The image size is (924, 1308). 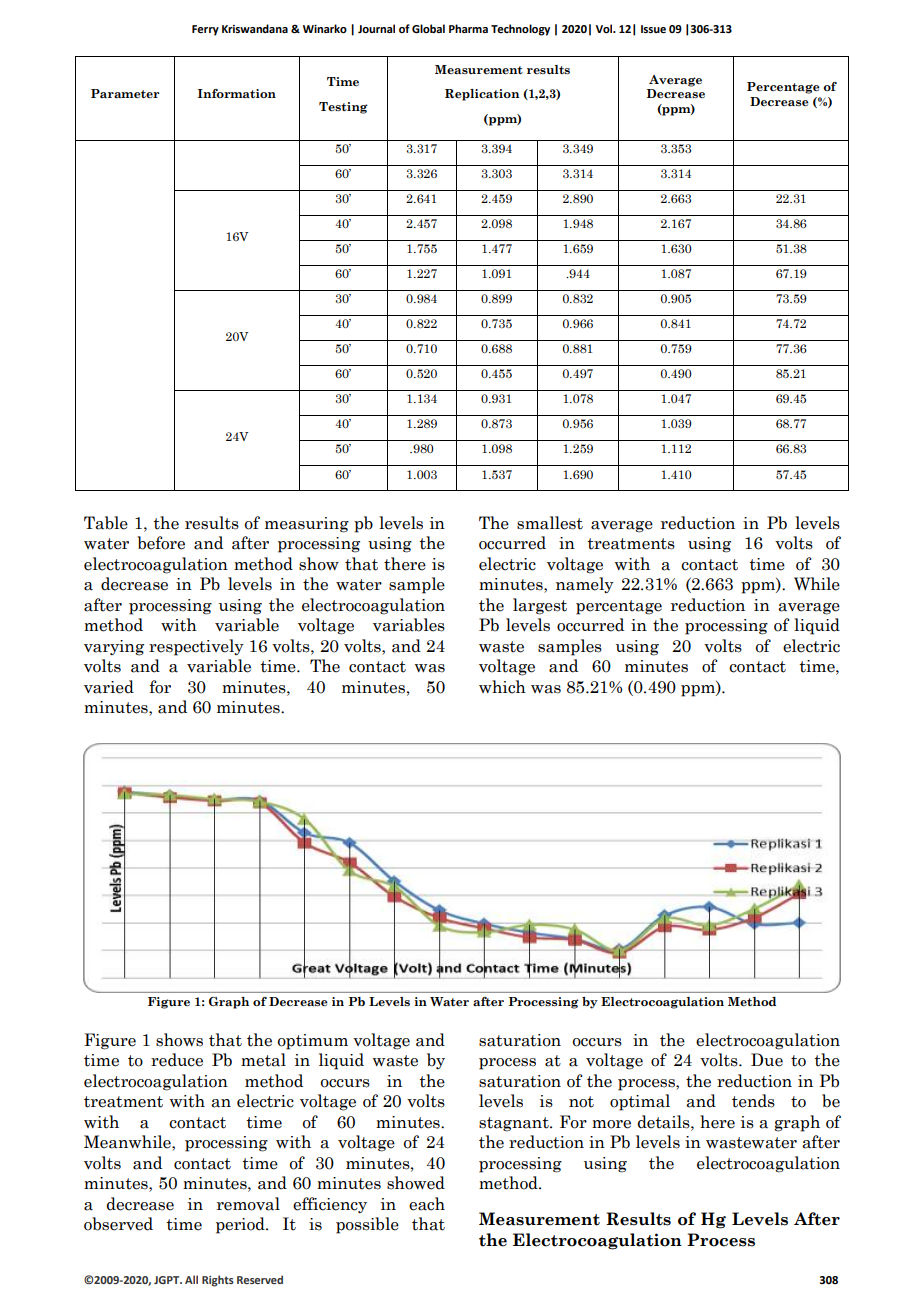 What do you see at coordinates (502, 687) in the screenshot?
I see `which` at bounding box center [502, 687].
